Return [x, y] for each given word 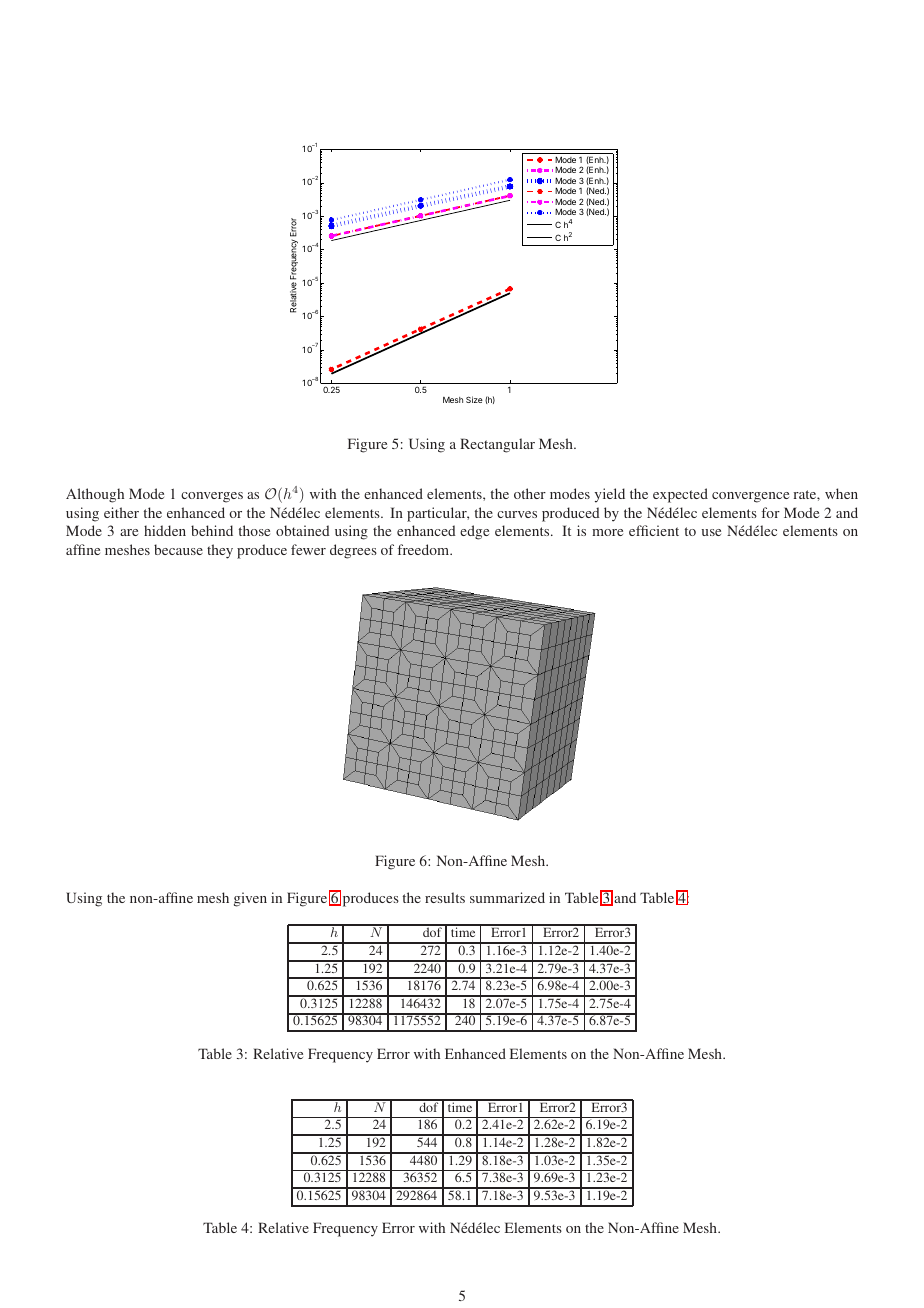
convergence [750, 497]
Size [474, 399]
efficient [654, 530]
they [220, 551]
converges [212, 497]
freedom [425, 549]
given [250, 899]
